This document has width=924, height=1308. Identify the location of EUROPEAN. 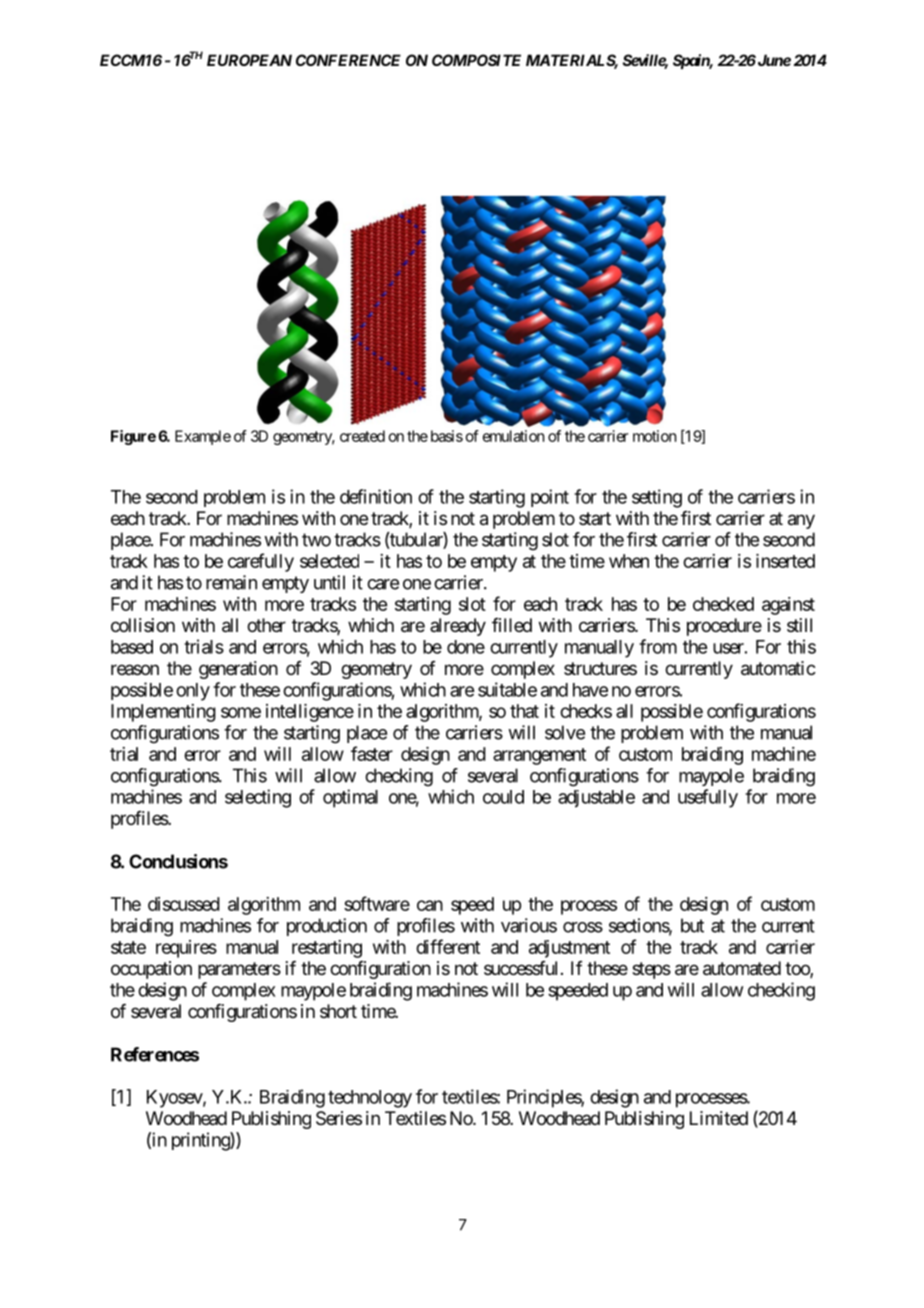
(249, 60).
